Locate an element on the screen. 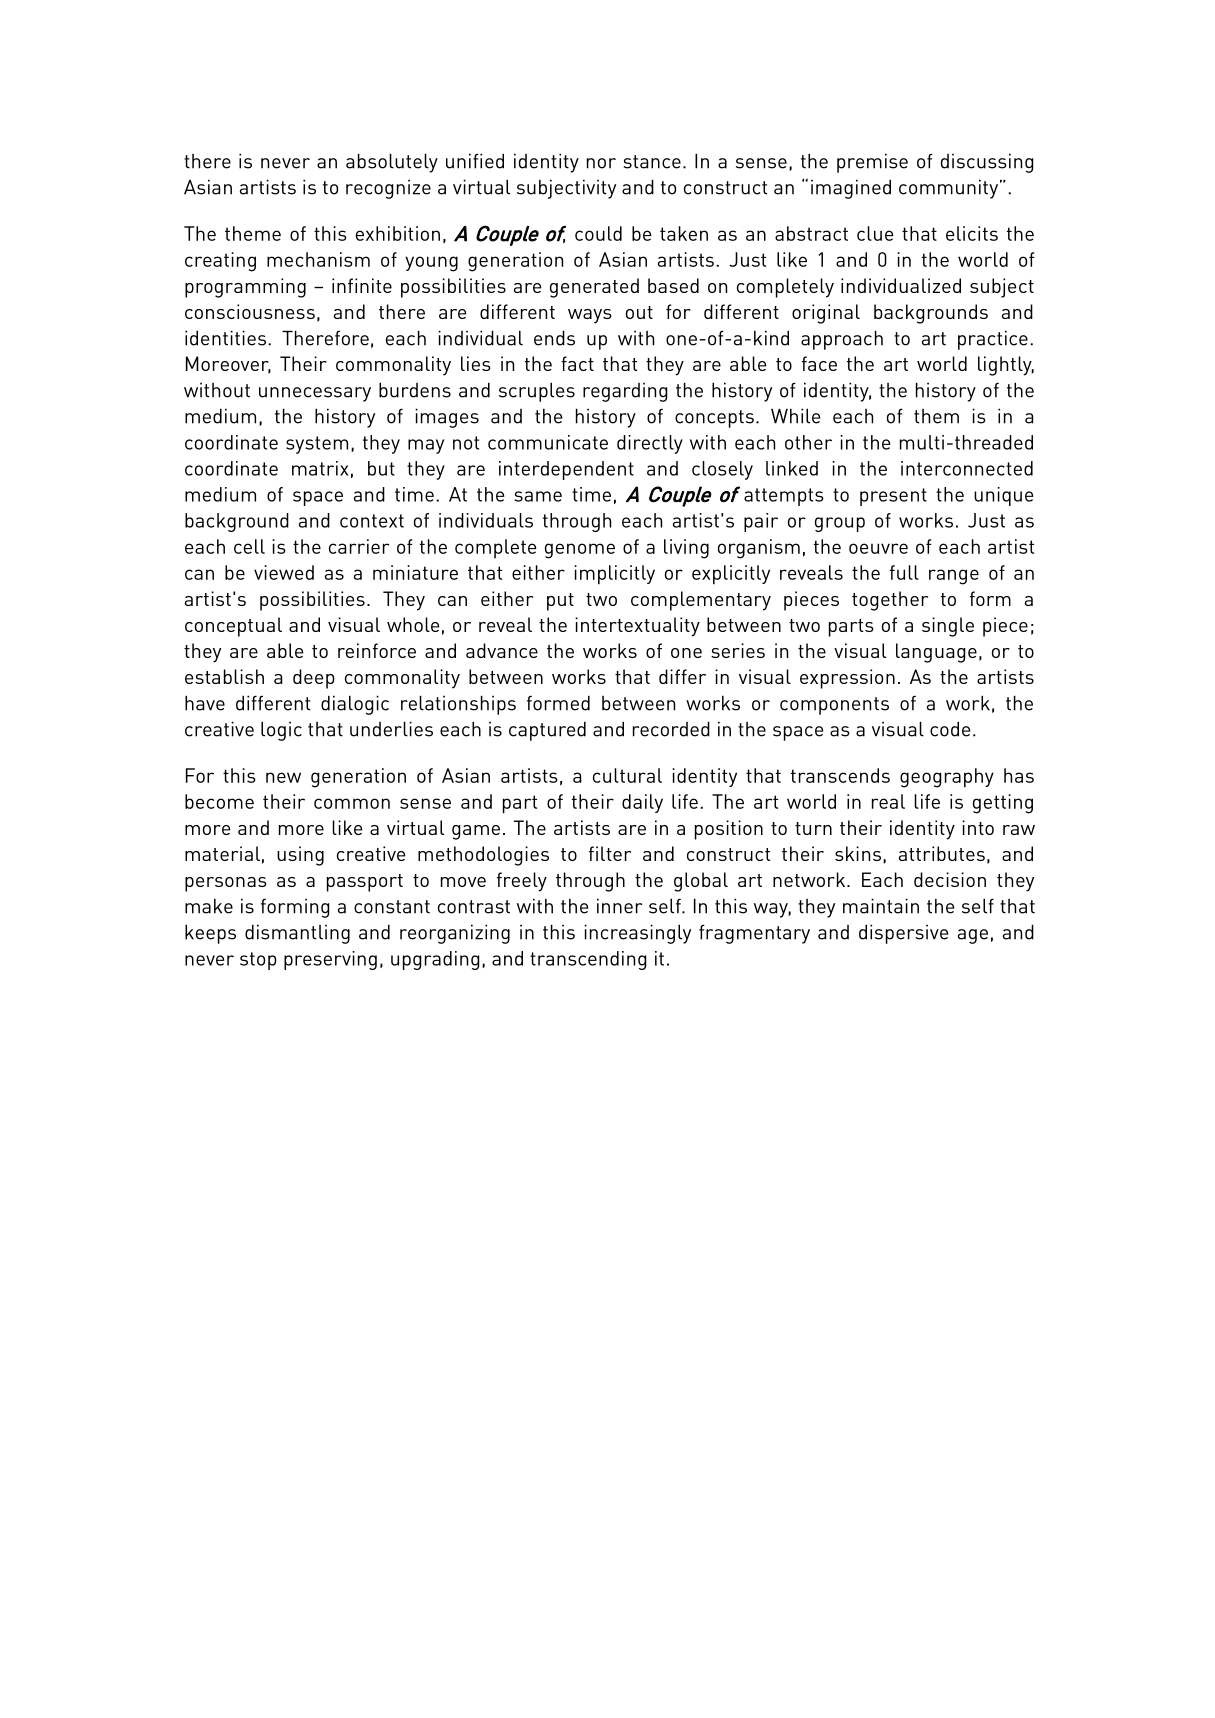  recognize is located at coordinates (388, 189).
